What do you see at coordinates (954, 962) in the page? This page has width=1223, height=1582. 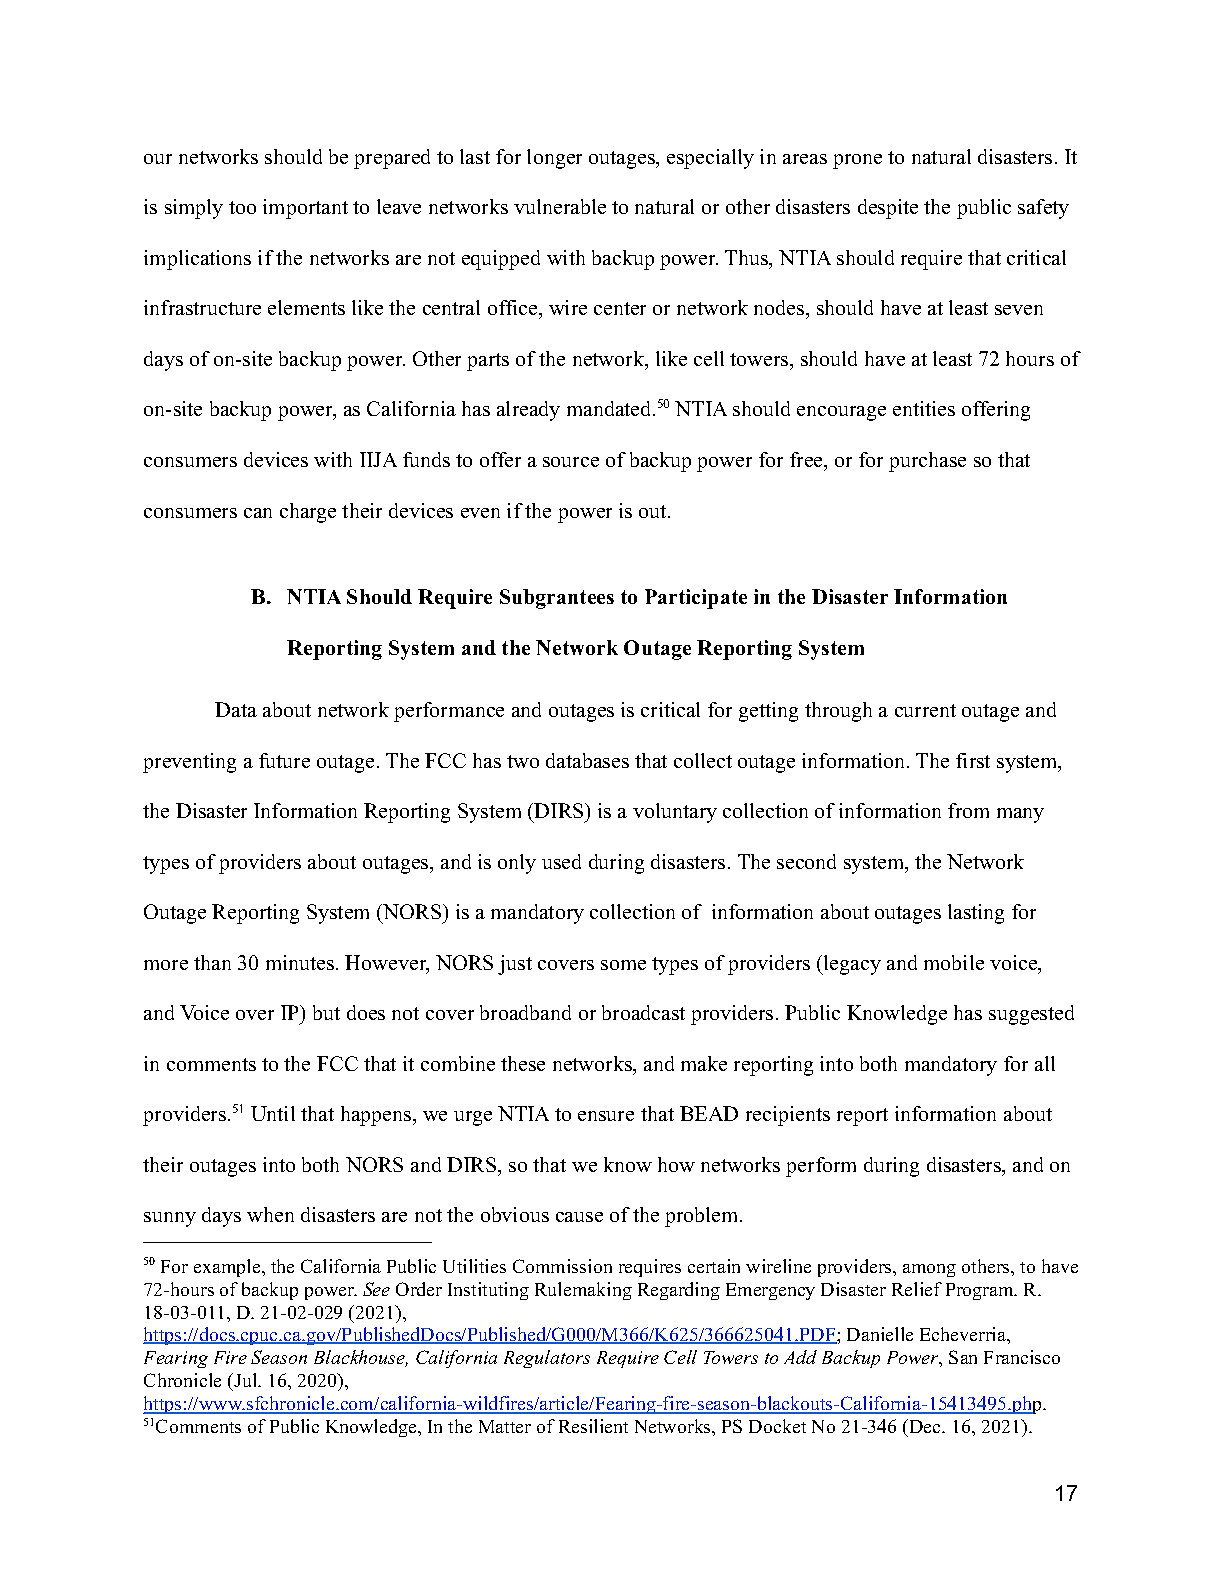 I see `mobile` at bounding box center [954, 962].
